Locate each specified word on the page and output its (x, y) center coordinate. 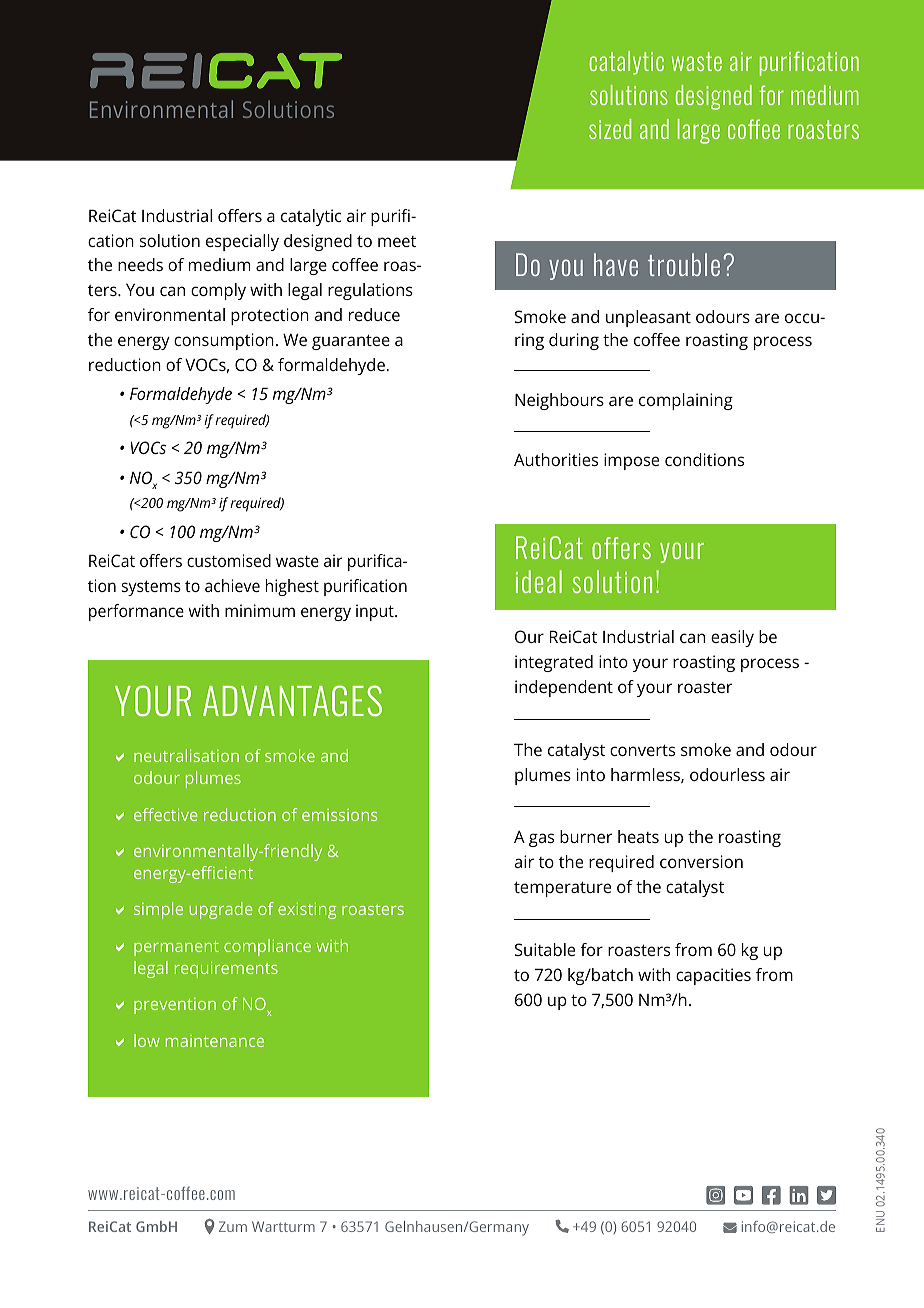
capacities (713, 976)
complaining (686, 401)
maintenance (215, 1041)
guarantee (351, 342)
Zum (233, 1226)
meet (397, 241)
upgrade (221, 910)
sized (610, 129)
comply (218, 291)
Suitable (545, 949)
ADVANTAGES (292, 701)
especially (242, 242)
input (376, 612)
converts (642, 750)
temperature (562, 889)
